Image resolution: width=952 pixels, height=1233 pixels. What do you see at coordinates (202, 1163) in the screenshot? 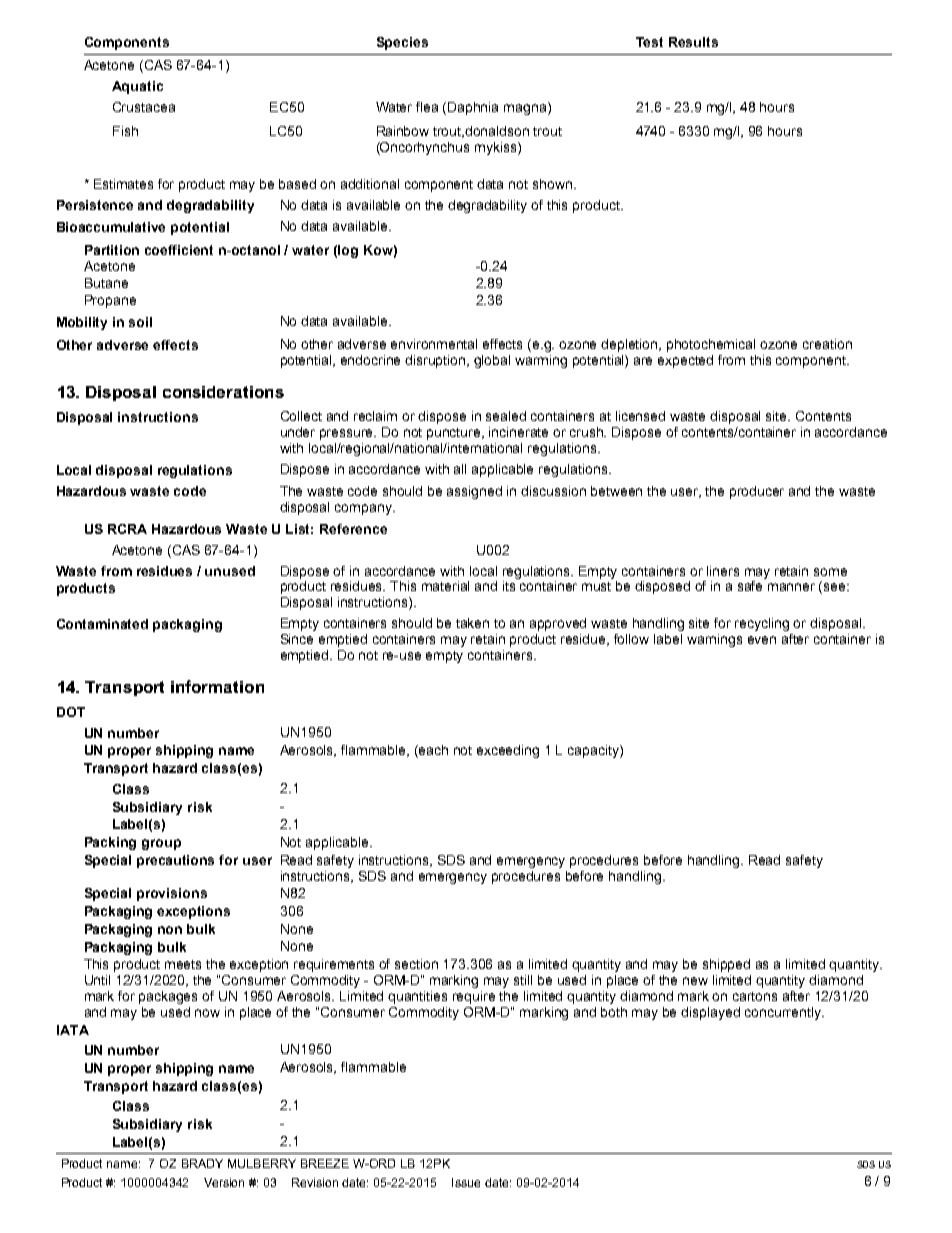
I see `BRADY` at bounding box center [202, 1163].
